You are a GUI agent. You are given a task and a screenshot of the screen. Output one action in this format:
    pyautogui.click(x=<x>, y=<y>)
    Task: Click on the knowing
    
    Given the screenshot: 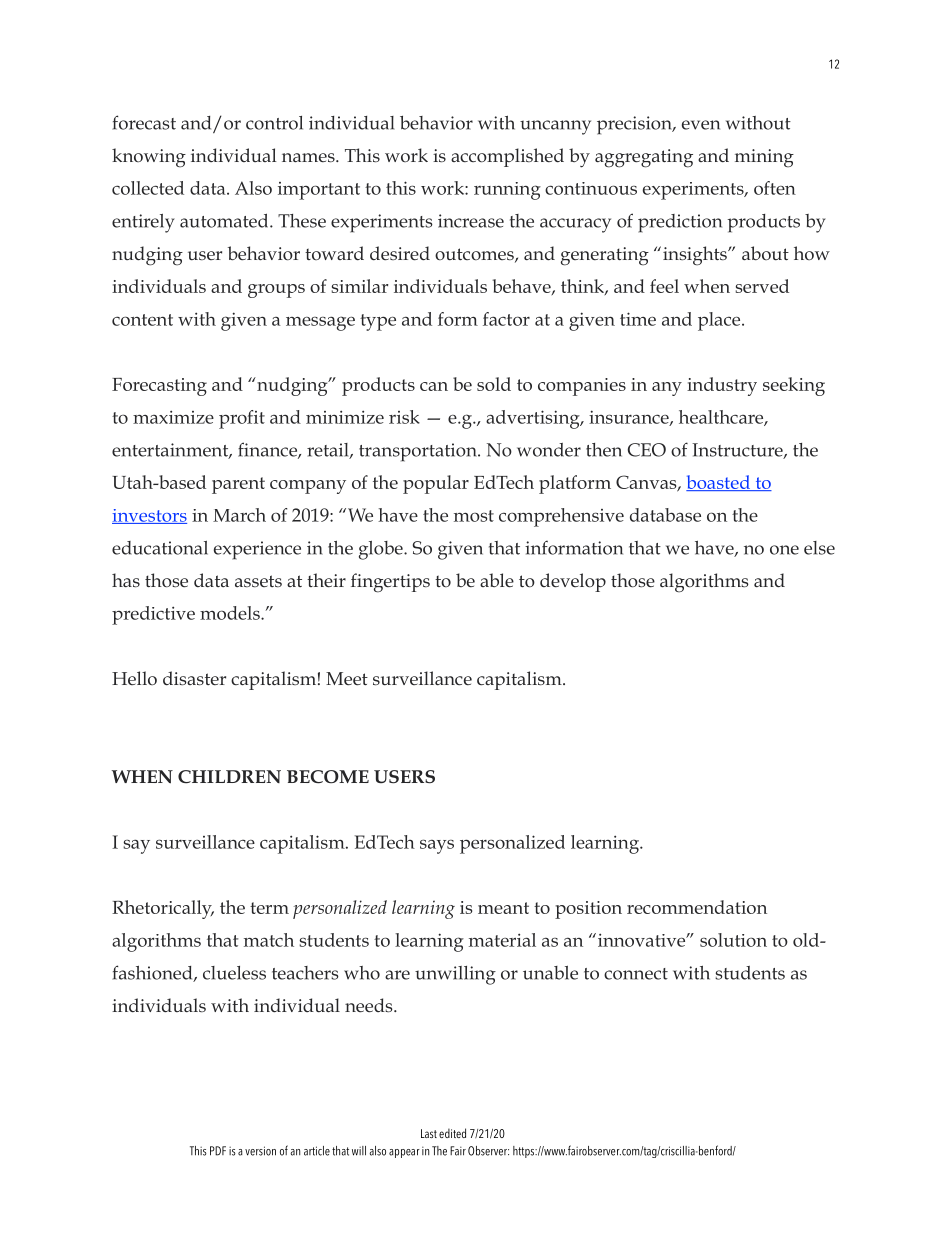 What is the action you would take?
    pyautogui.click(x=149, y=158)
